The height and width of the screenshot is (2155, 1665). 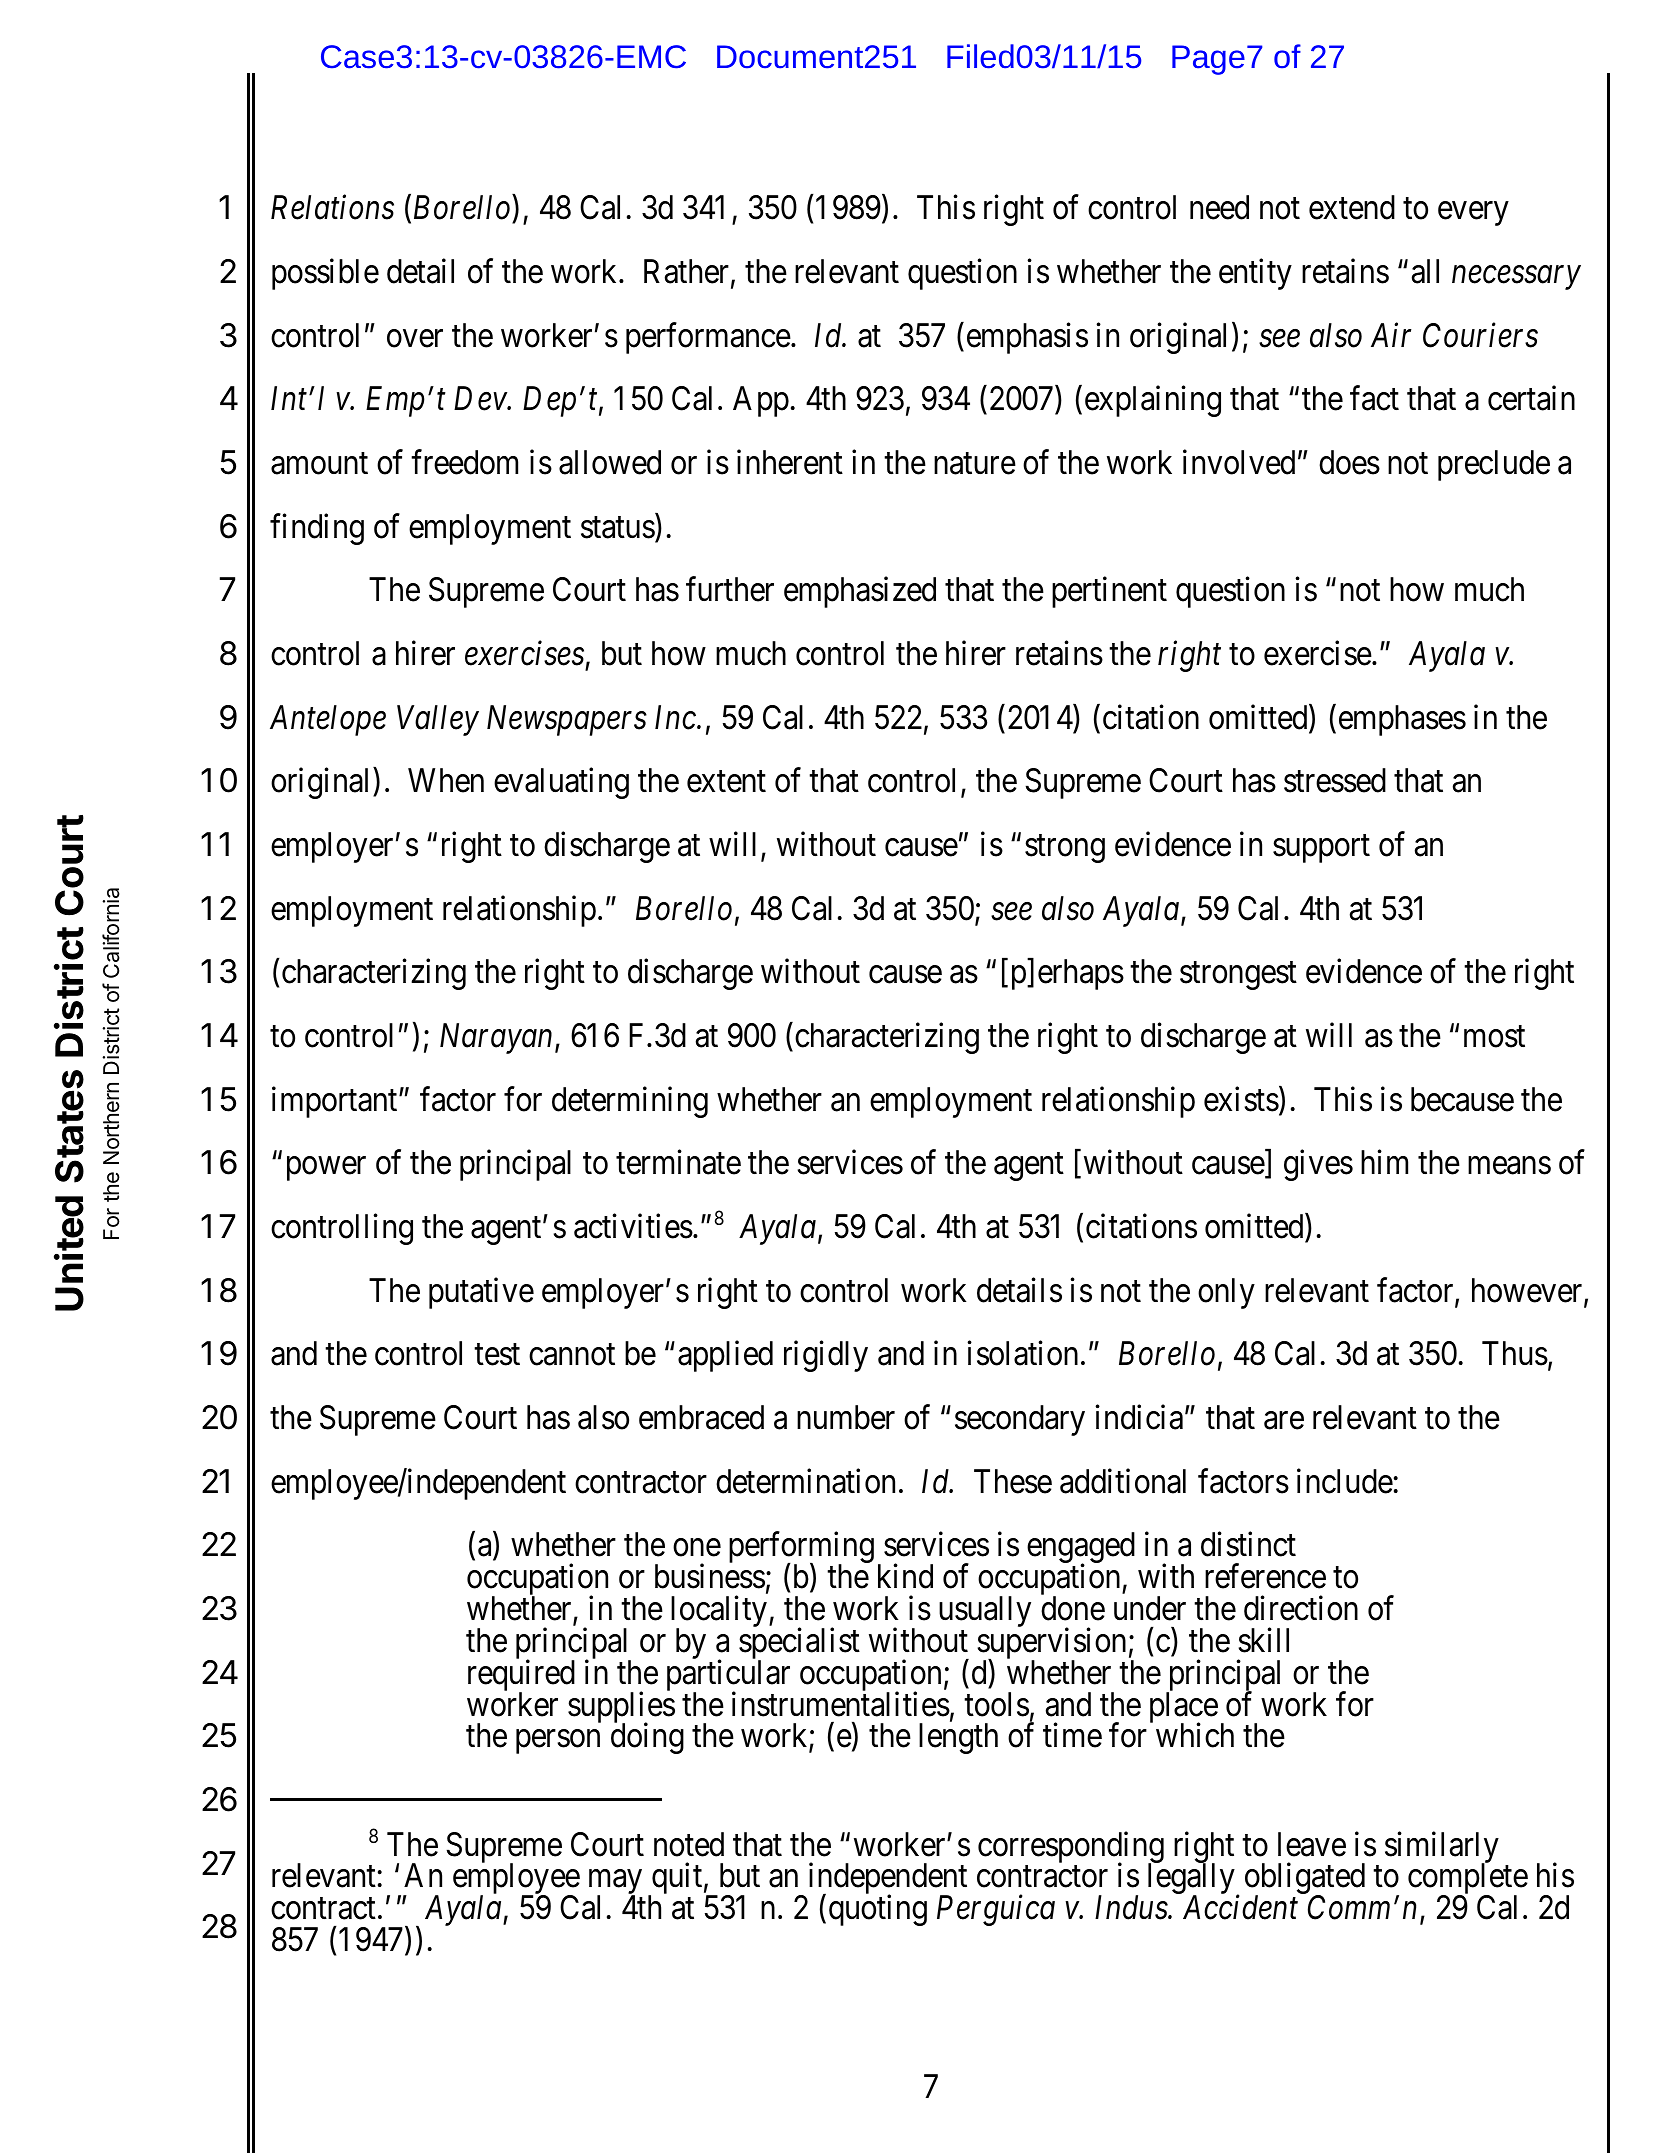 I want to click on extend, so click(x=1352, y=207).
